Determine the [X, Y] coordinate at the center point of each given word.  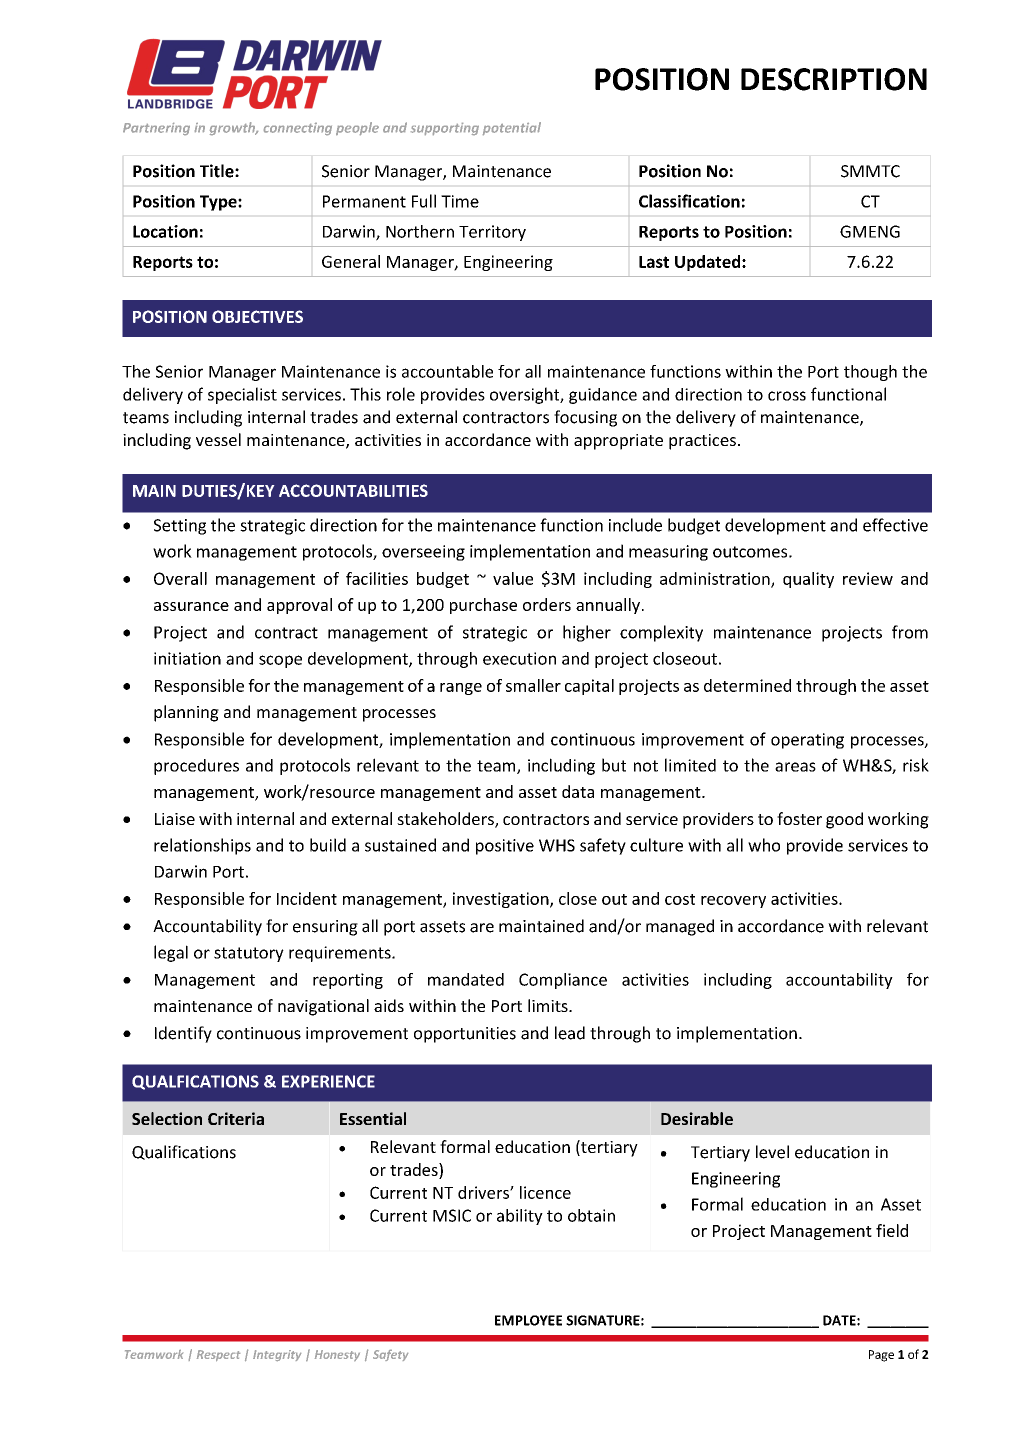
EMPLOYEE [528, 1320]
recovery [733, 902]
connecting [298, 129]
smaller [533, 685]
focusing [585, 418]
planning [186, 713]
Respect [218, 1355]
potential [512, 128]
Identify [183, 1034]
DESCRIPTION [834, 79]
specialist [242, 395]
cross [787, 396]
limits [549, 1005]
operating [807, 741]
